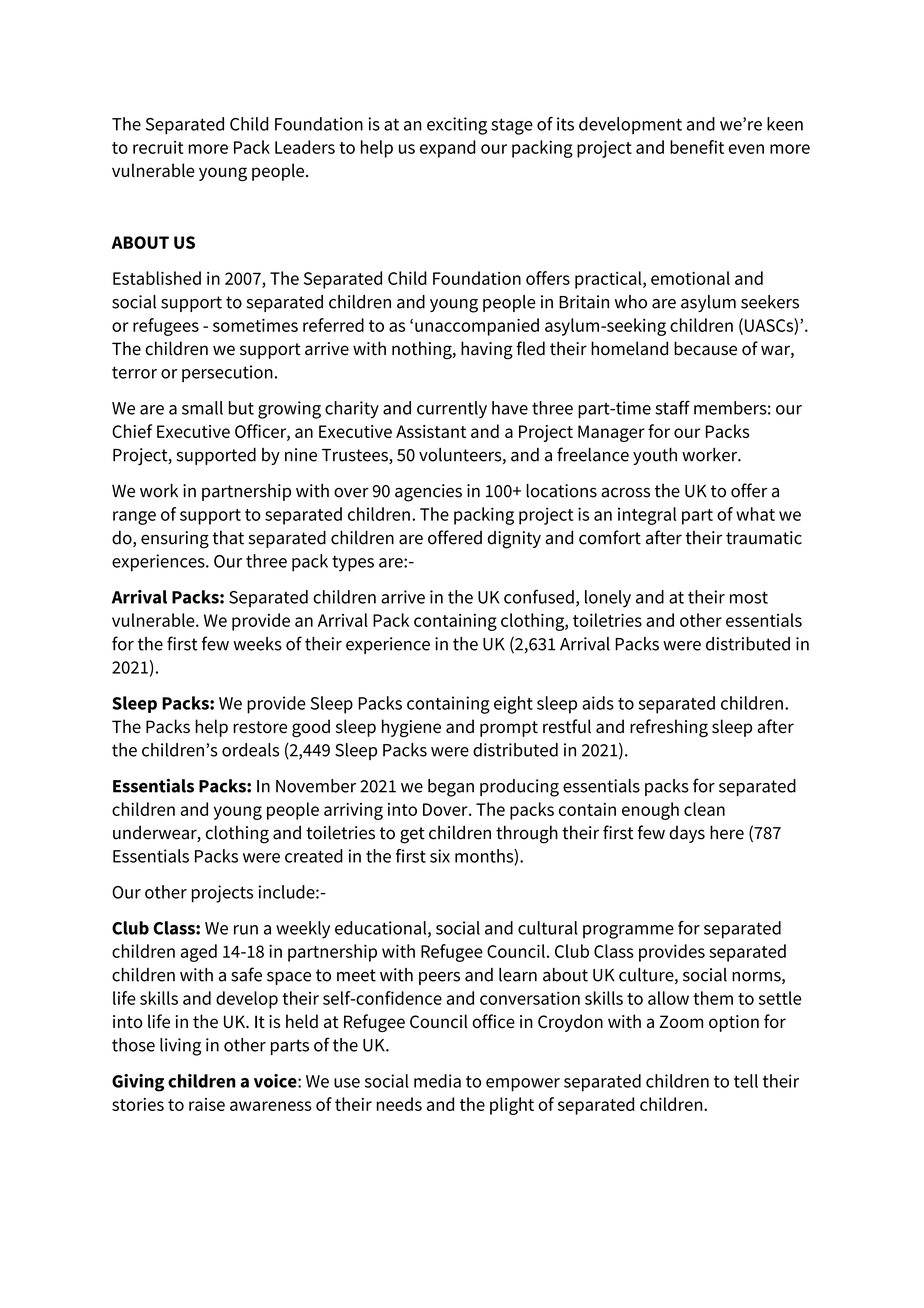  What do you see at coordinates (749, 597) in the screenshot?
I see `most` at bounding box center [749, 597].
